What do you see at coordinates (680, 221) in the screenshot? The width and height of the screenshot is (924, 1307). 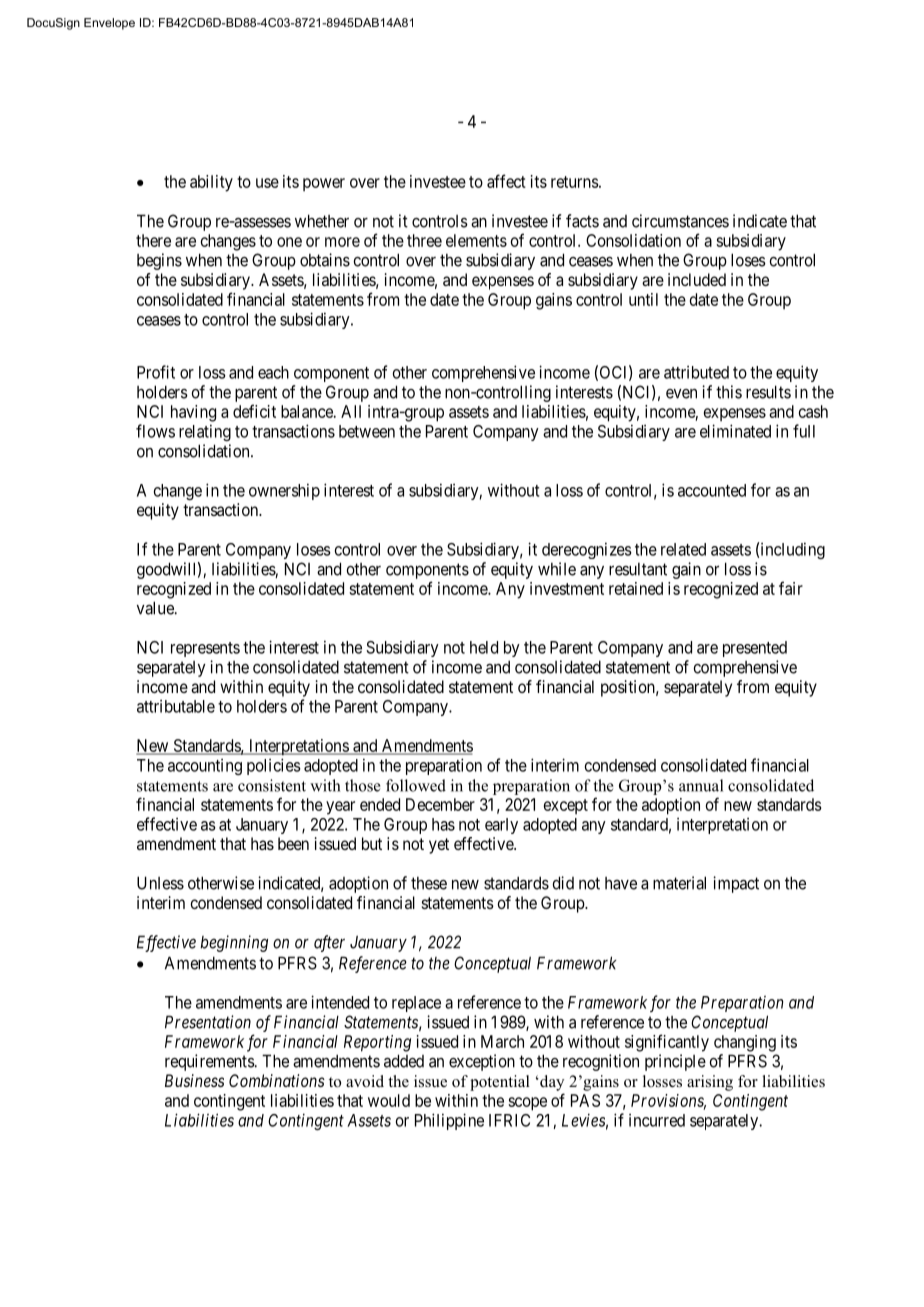 I see `circumstances` at bounding box center [680, 221].
